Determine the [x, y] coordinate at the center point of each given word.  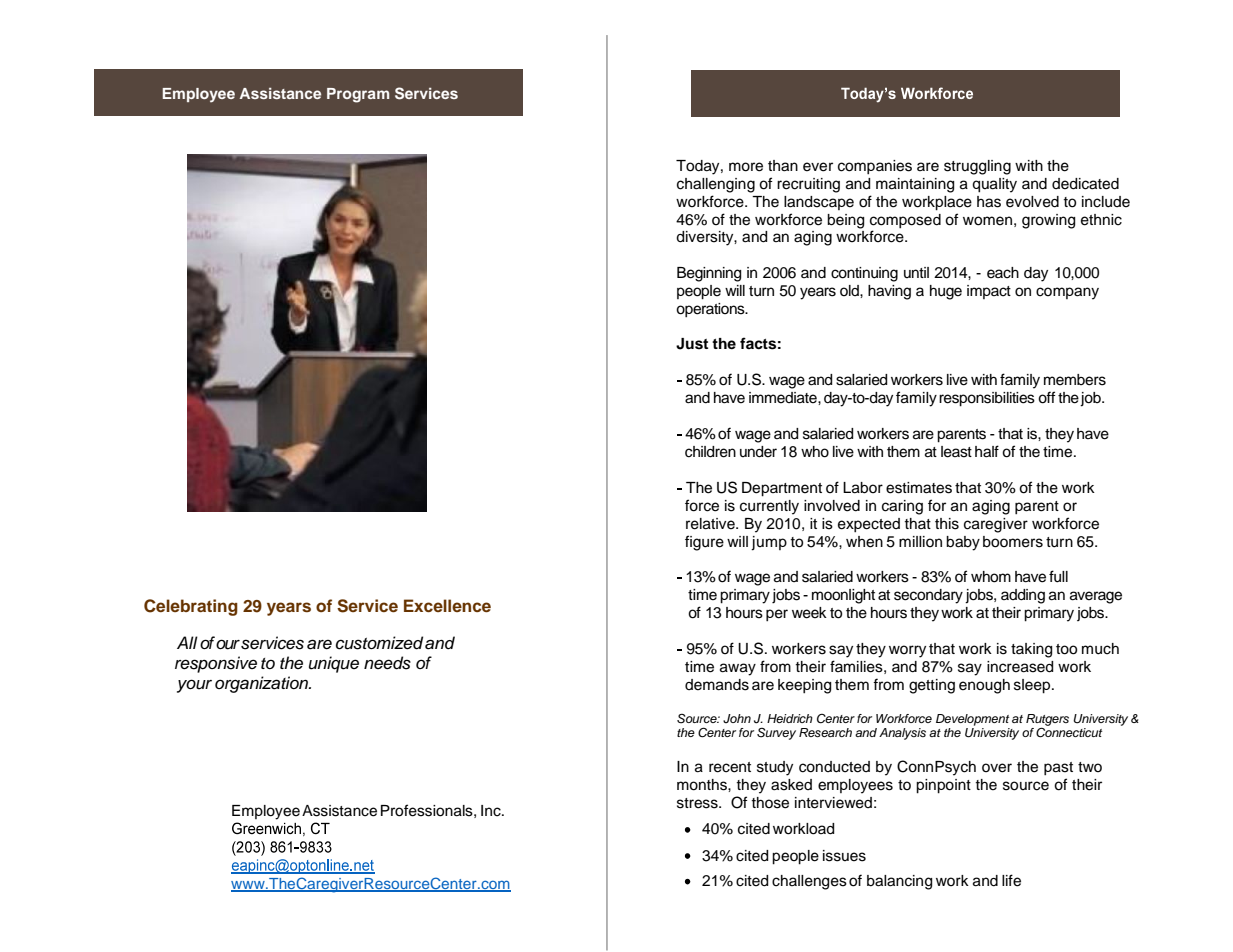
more [746, 167]
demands [717, 685]
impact [989, 292]
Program [358, 95]
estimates [919, 488]
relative [711, 524]
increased [1020, 667]
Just [692, 344]
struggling [977, 167]
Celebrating [191, 607]
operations [711, 310]
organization [263, 684]
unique [334, 664]
